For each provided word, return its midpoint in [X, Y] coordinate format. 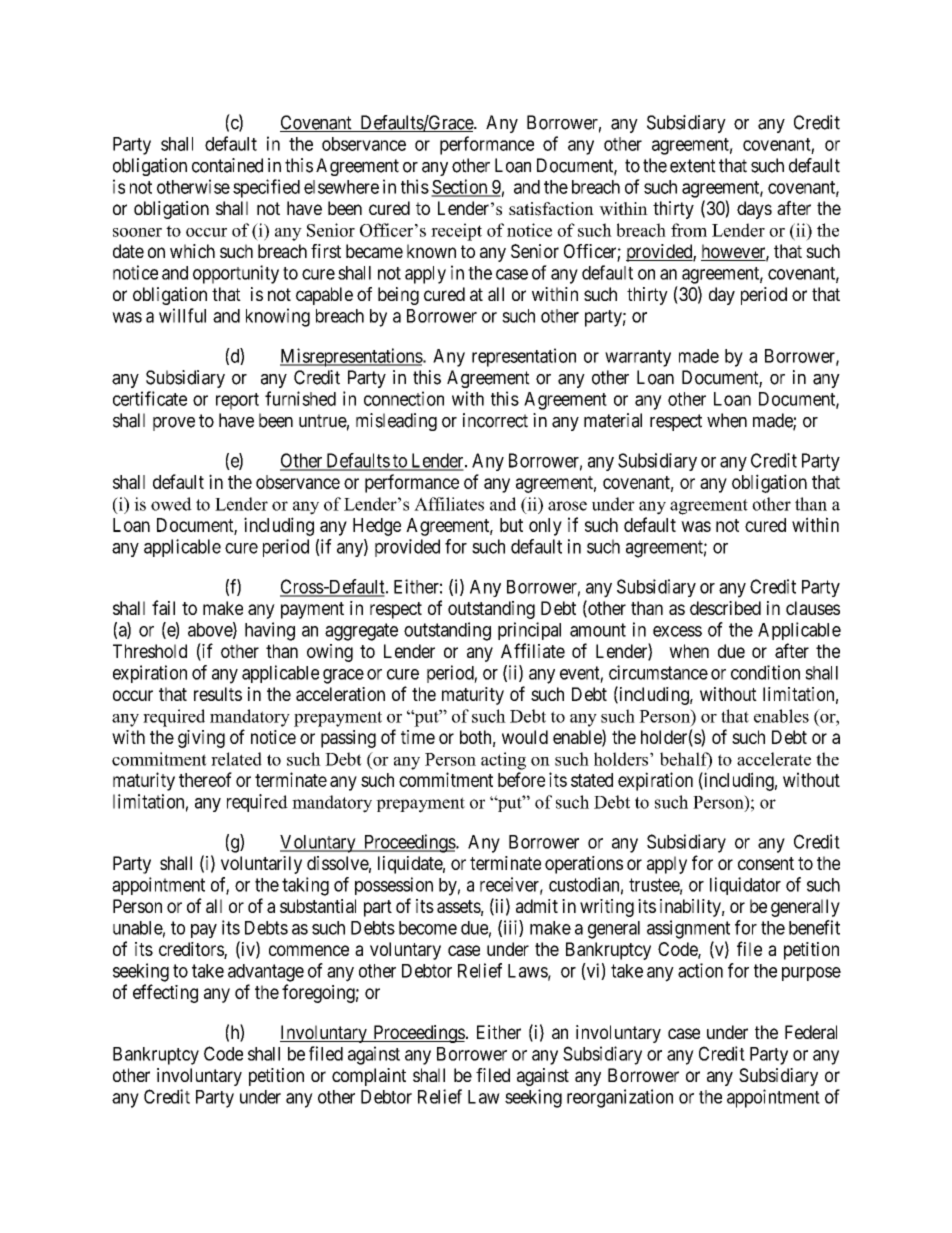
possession [394, 886]
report [237, 401]
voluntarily [261, 865]
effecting [165, 993]
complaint [369, 1077]
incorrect [495, 420]
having [270, 631]
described [725, 608]
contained [227, 165]
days [754, 210]
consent [766, 863]
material [613, 420]
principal [529, 631]
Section [460, 187]
